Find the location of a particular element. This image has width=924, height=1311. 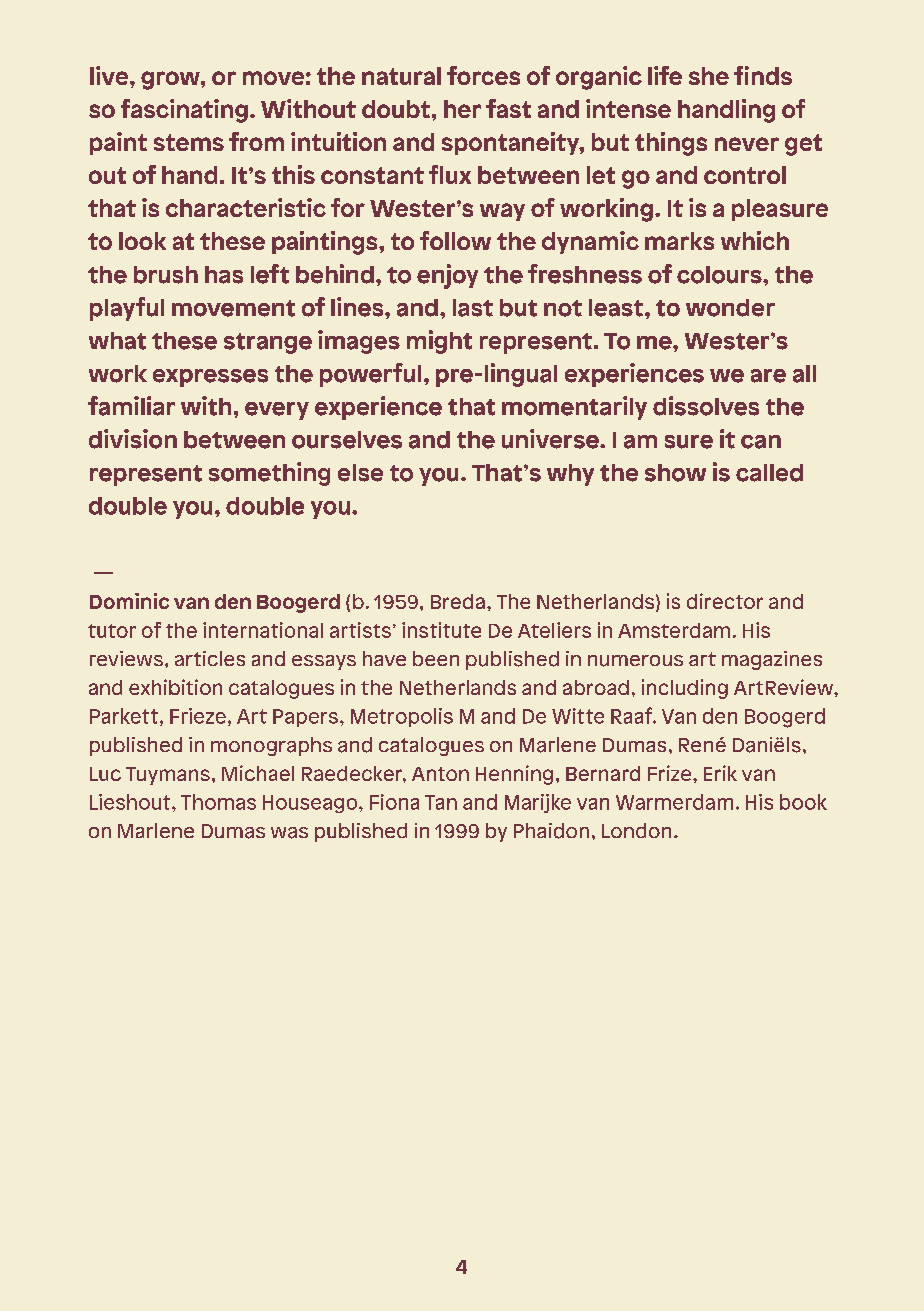

fascinating is located at coordinates (184, 111).
